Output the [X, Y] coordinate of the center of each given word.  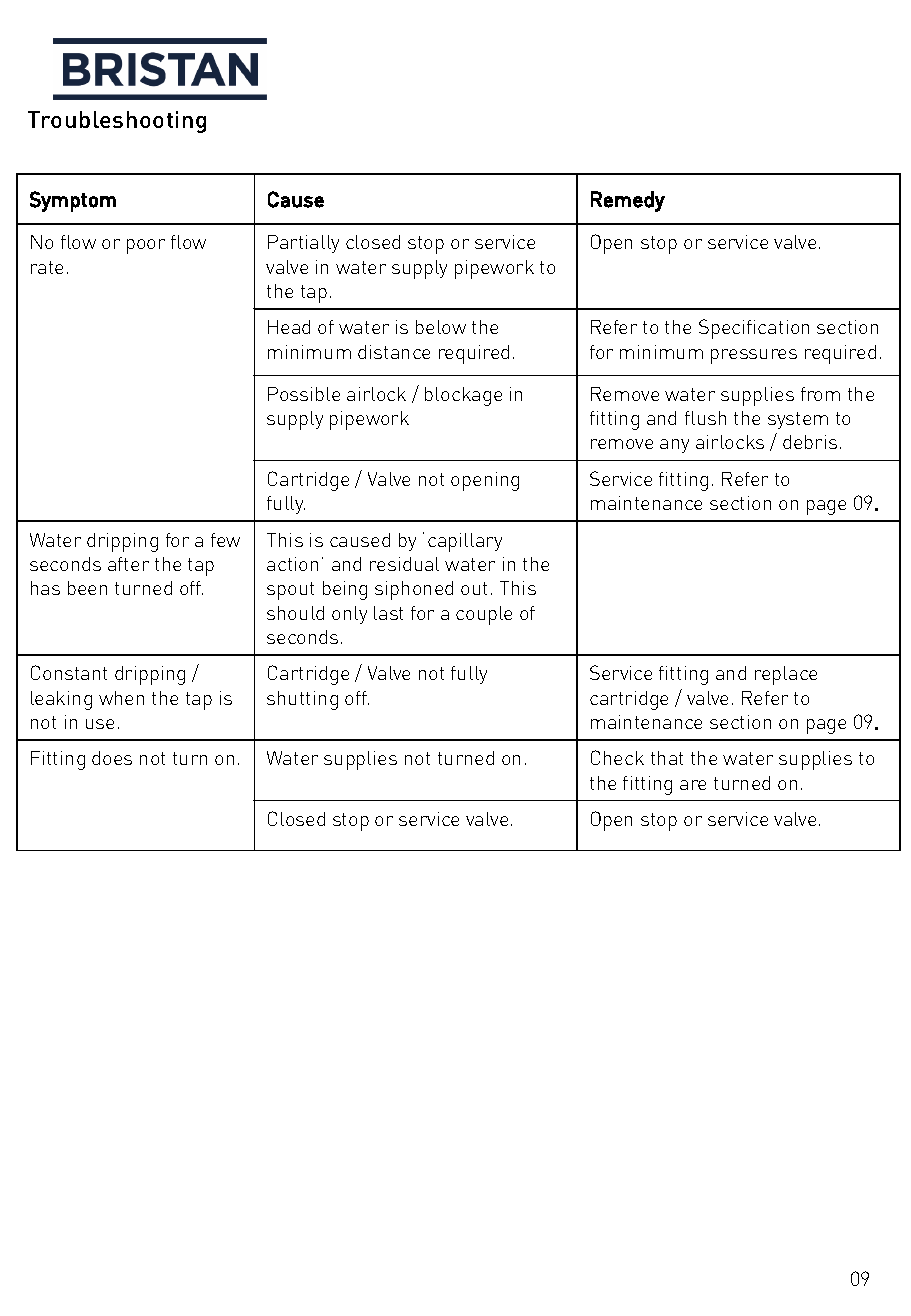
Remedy [628, 201]
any [674, 446]
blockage [463, 396]
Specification [754, 329]
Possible [304, 394]
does [112, 758]
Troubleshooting [117, 122]
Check [617, 757]
